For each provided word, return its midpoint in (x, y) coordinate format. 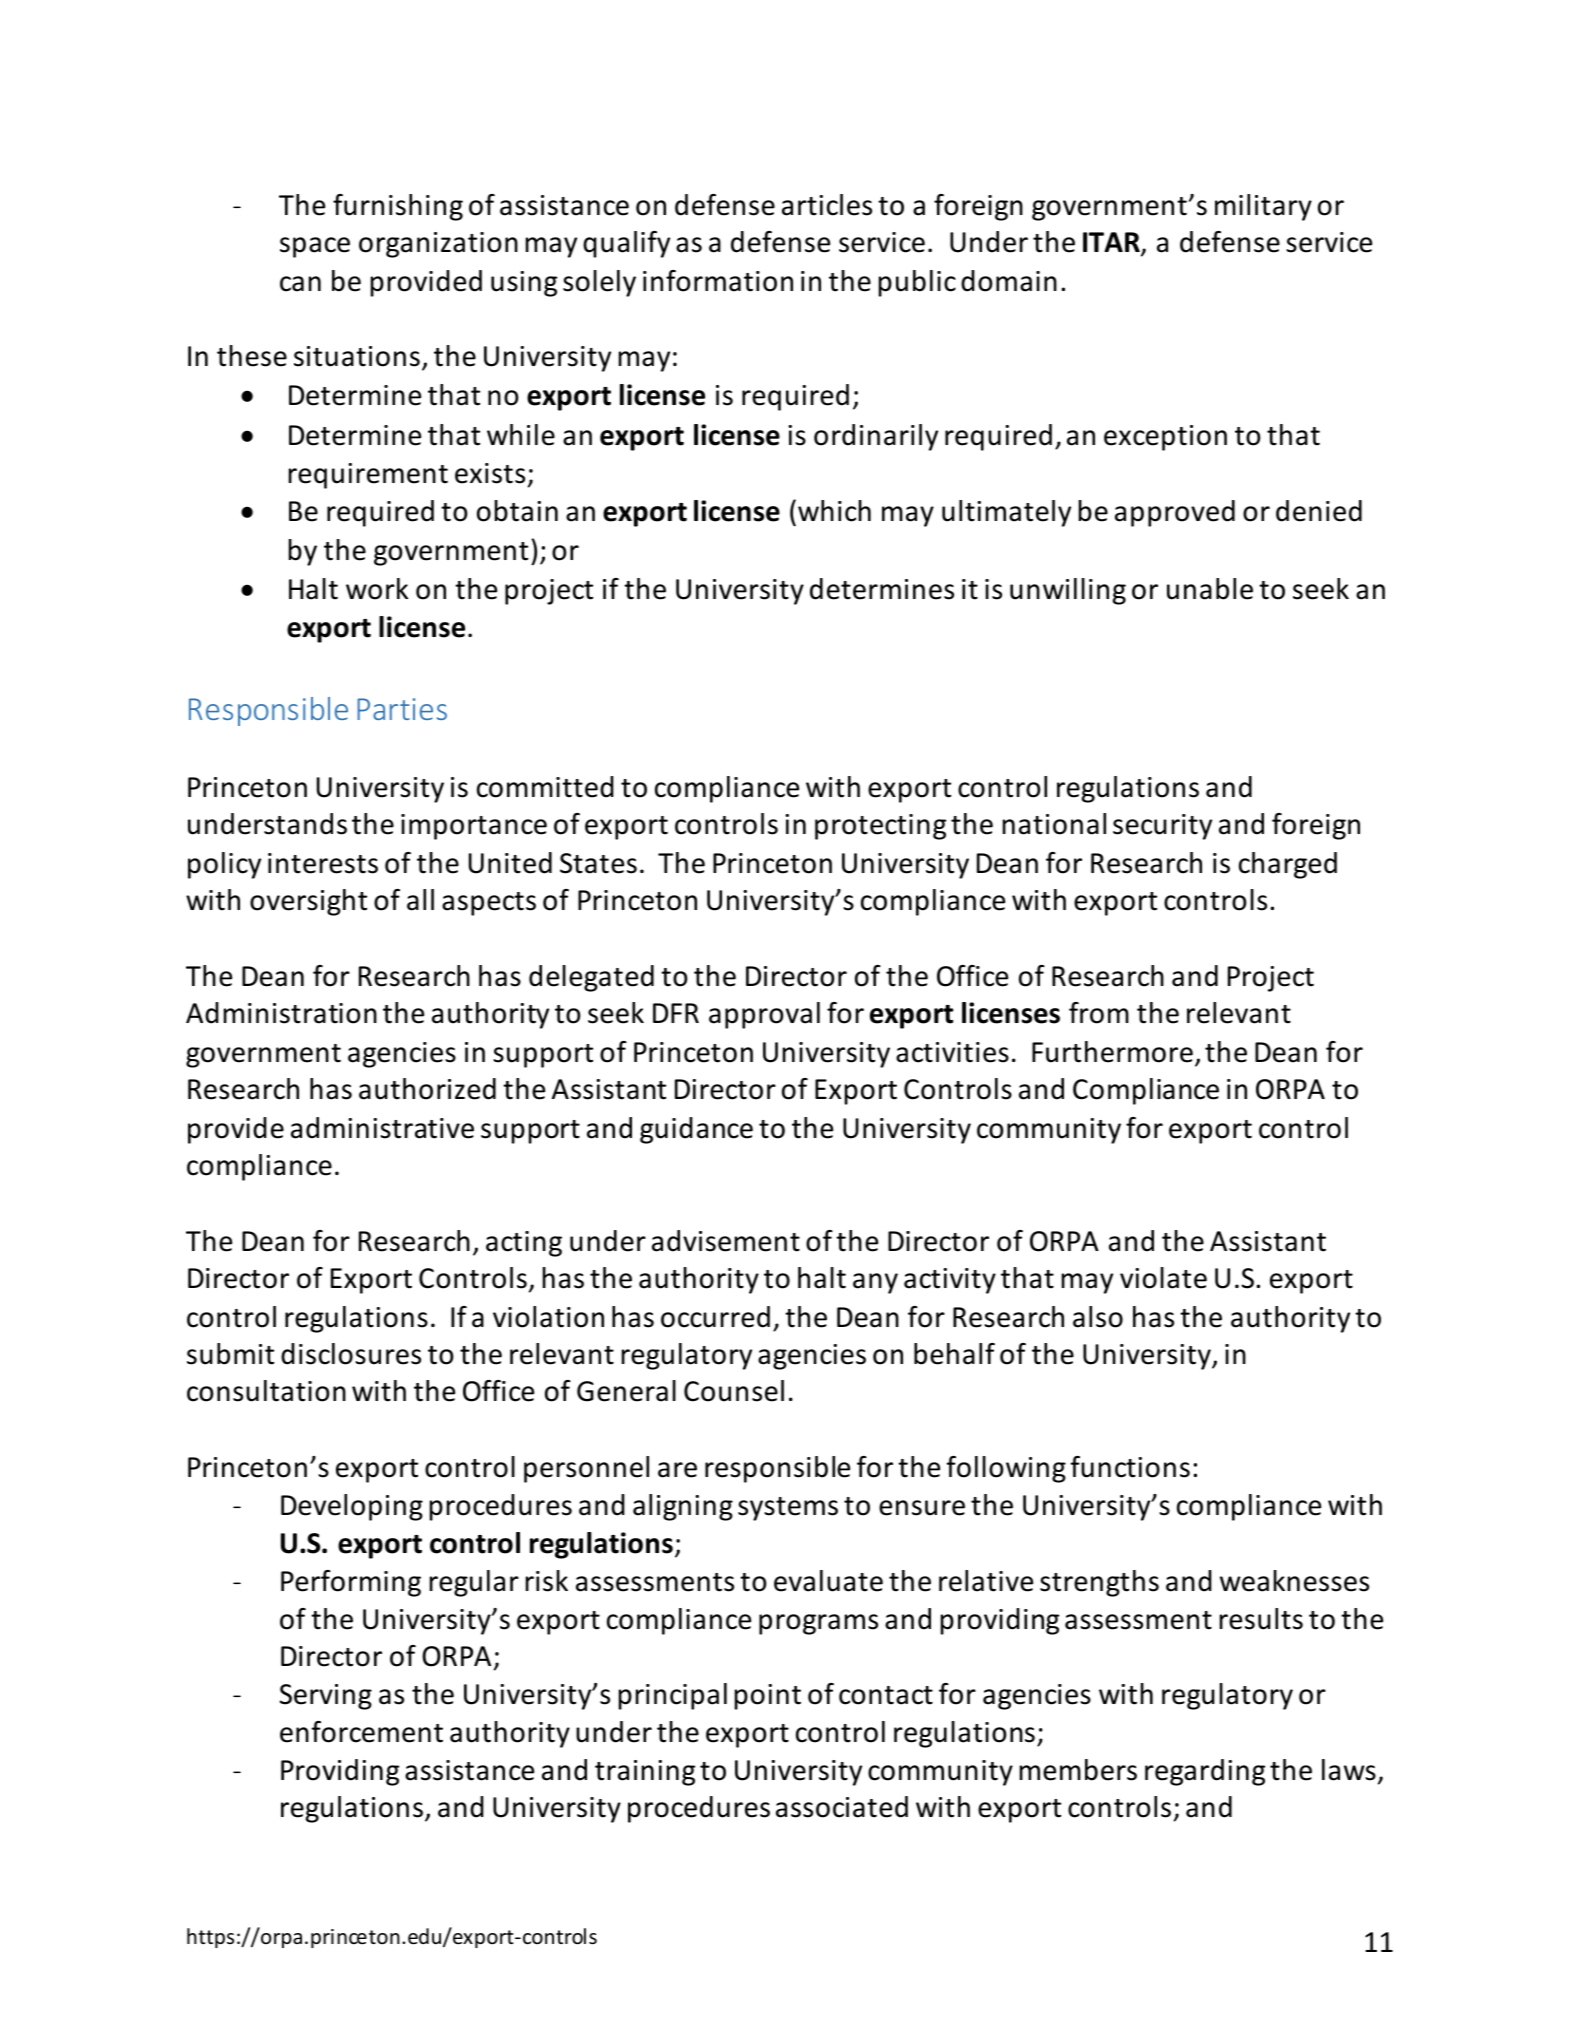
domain (1009, 281)
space (315, 247)
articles (827, 205)
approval (764, 1015)
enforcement (361, 1732)
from (1099, 1013)
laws (1349, 1770)
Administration (281, 1013)
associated (842, 1807)
